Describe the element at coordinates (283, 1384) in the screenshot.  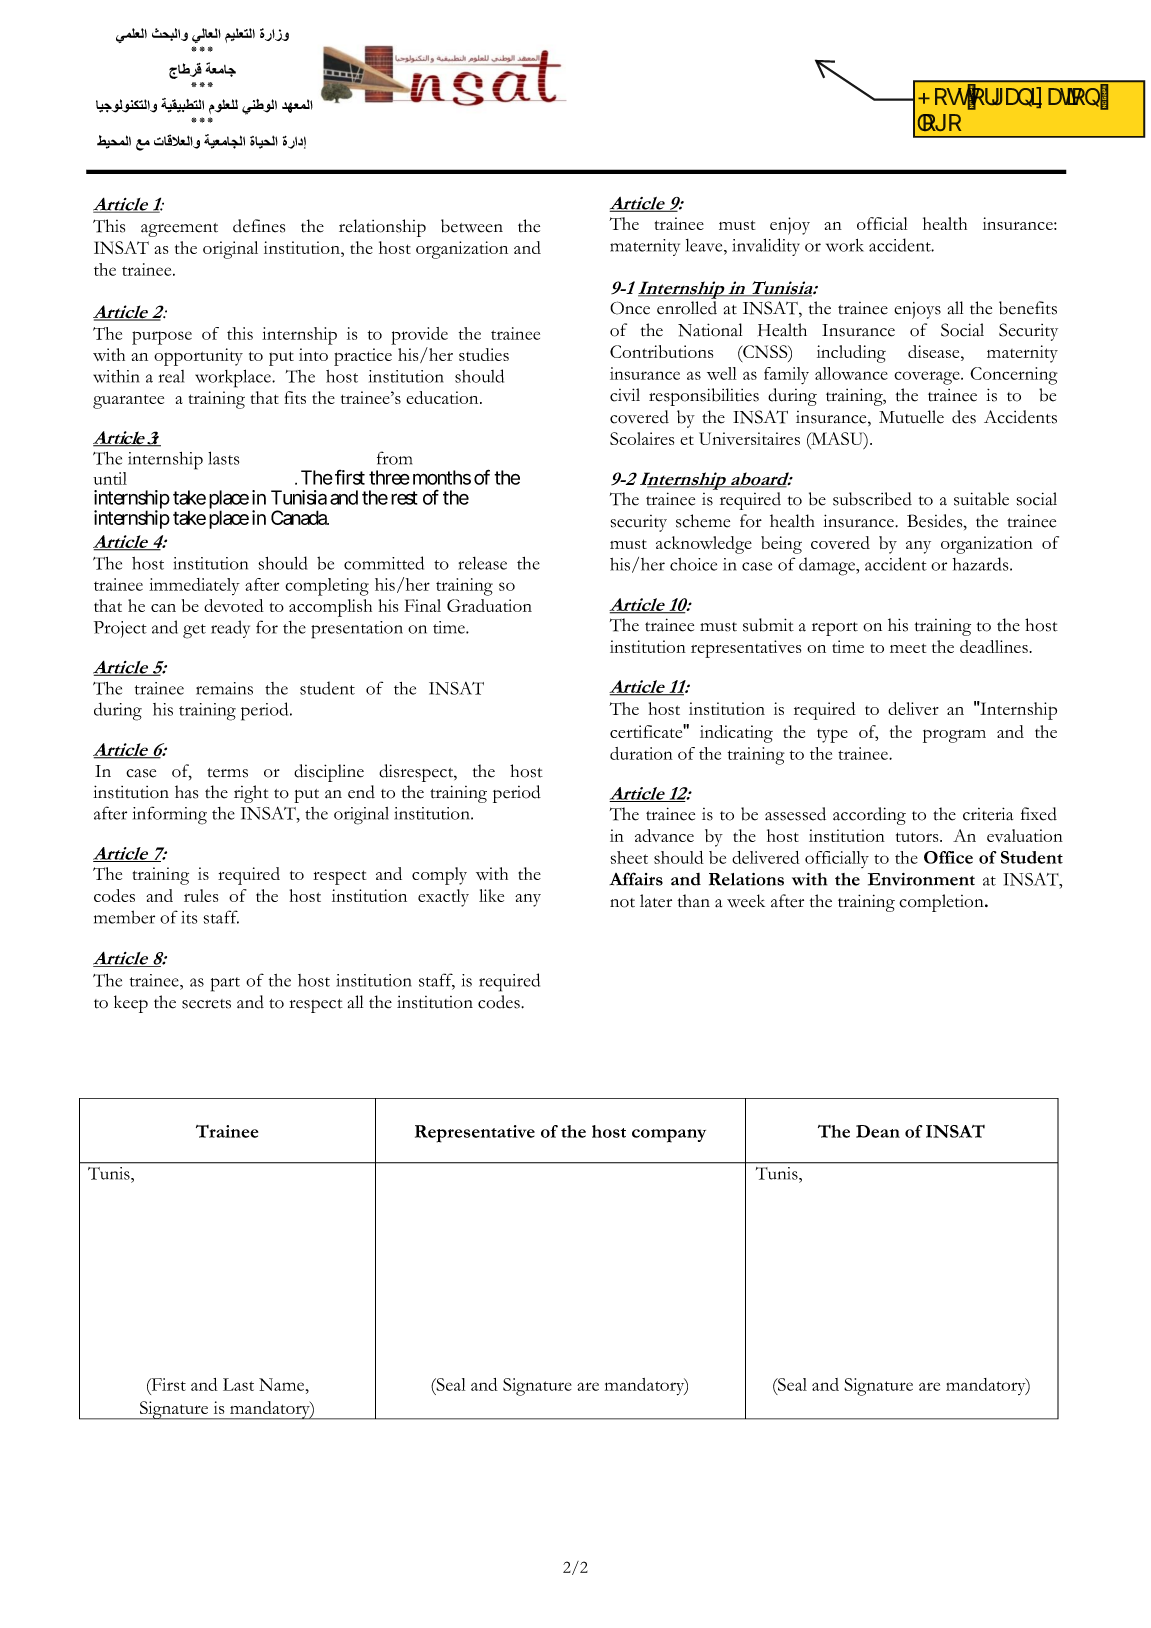
I see `Name` at that location.
